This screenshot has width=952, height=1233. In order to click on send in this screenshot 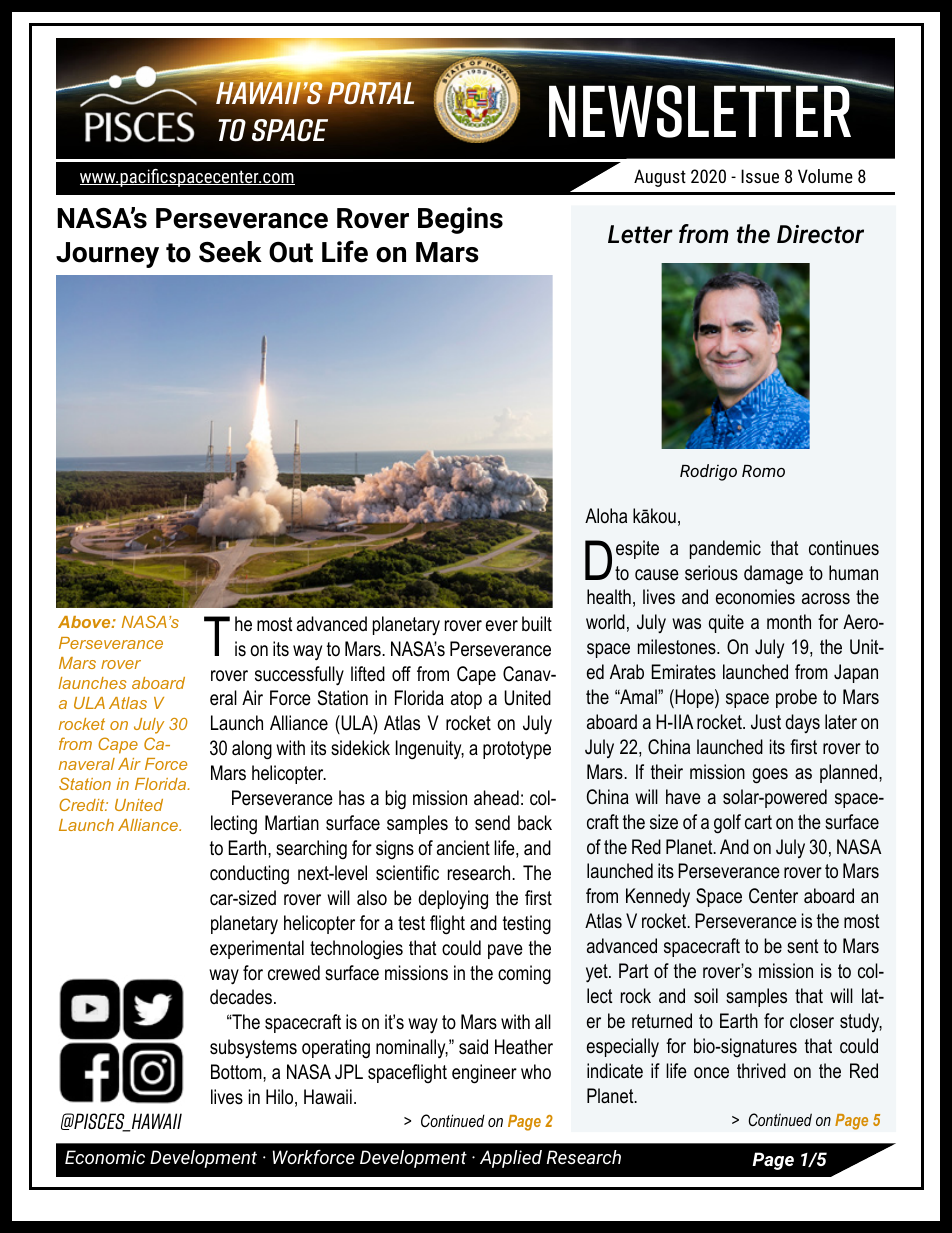, I will do `click(492, 823)`.
